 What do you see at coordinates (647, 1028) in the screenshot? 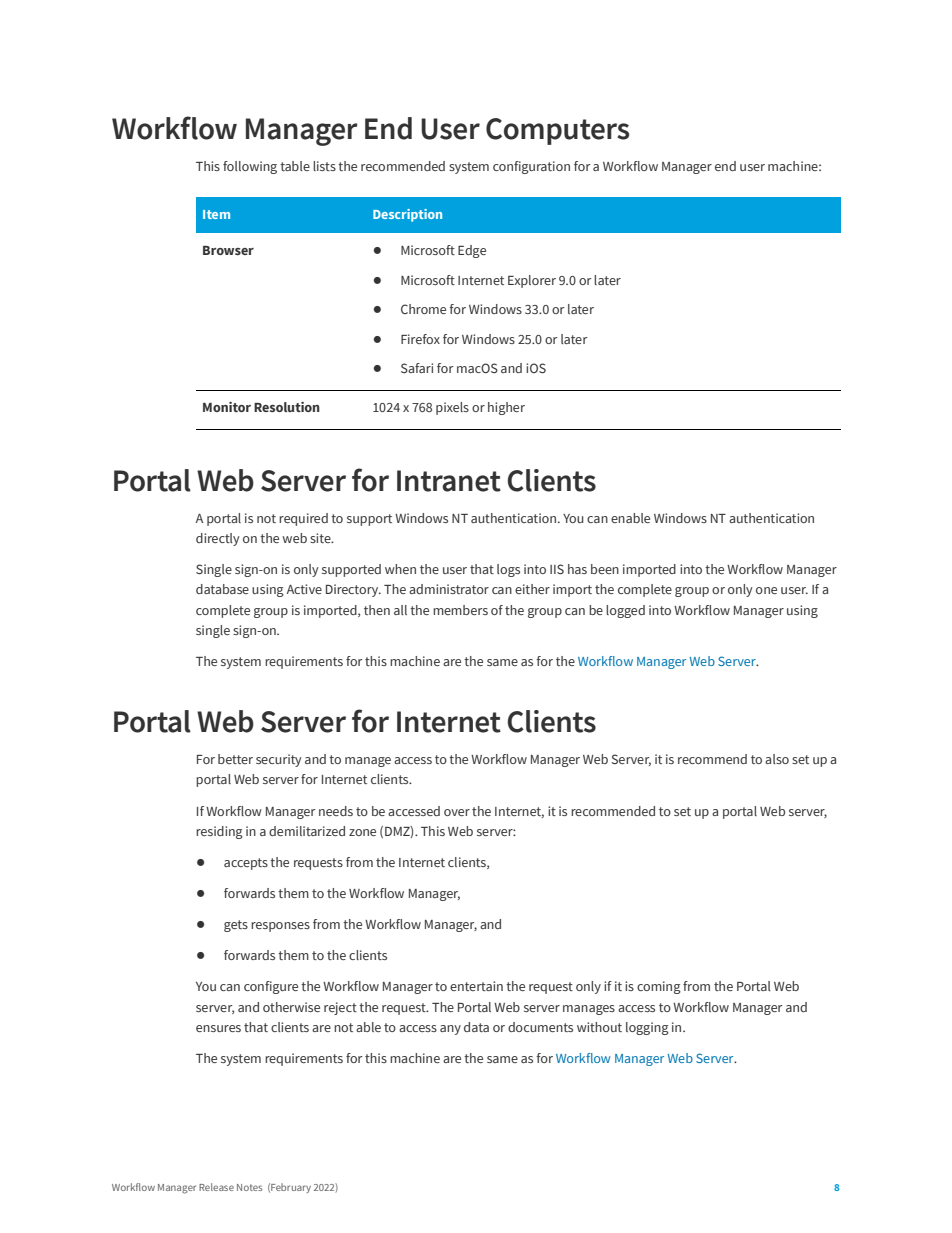
I see `logging` at bounding box center [647, 1028].
